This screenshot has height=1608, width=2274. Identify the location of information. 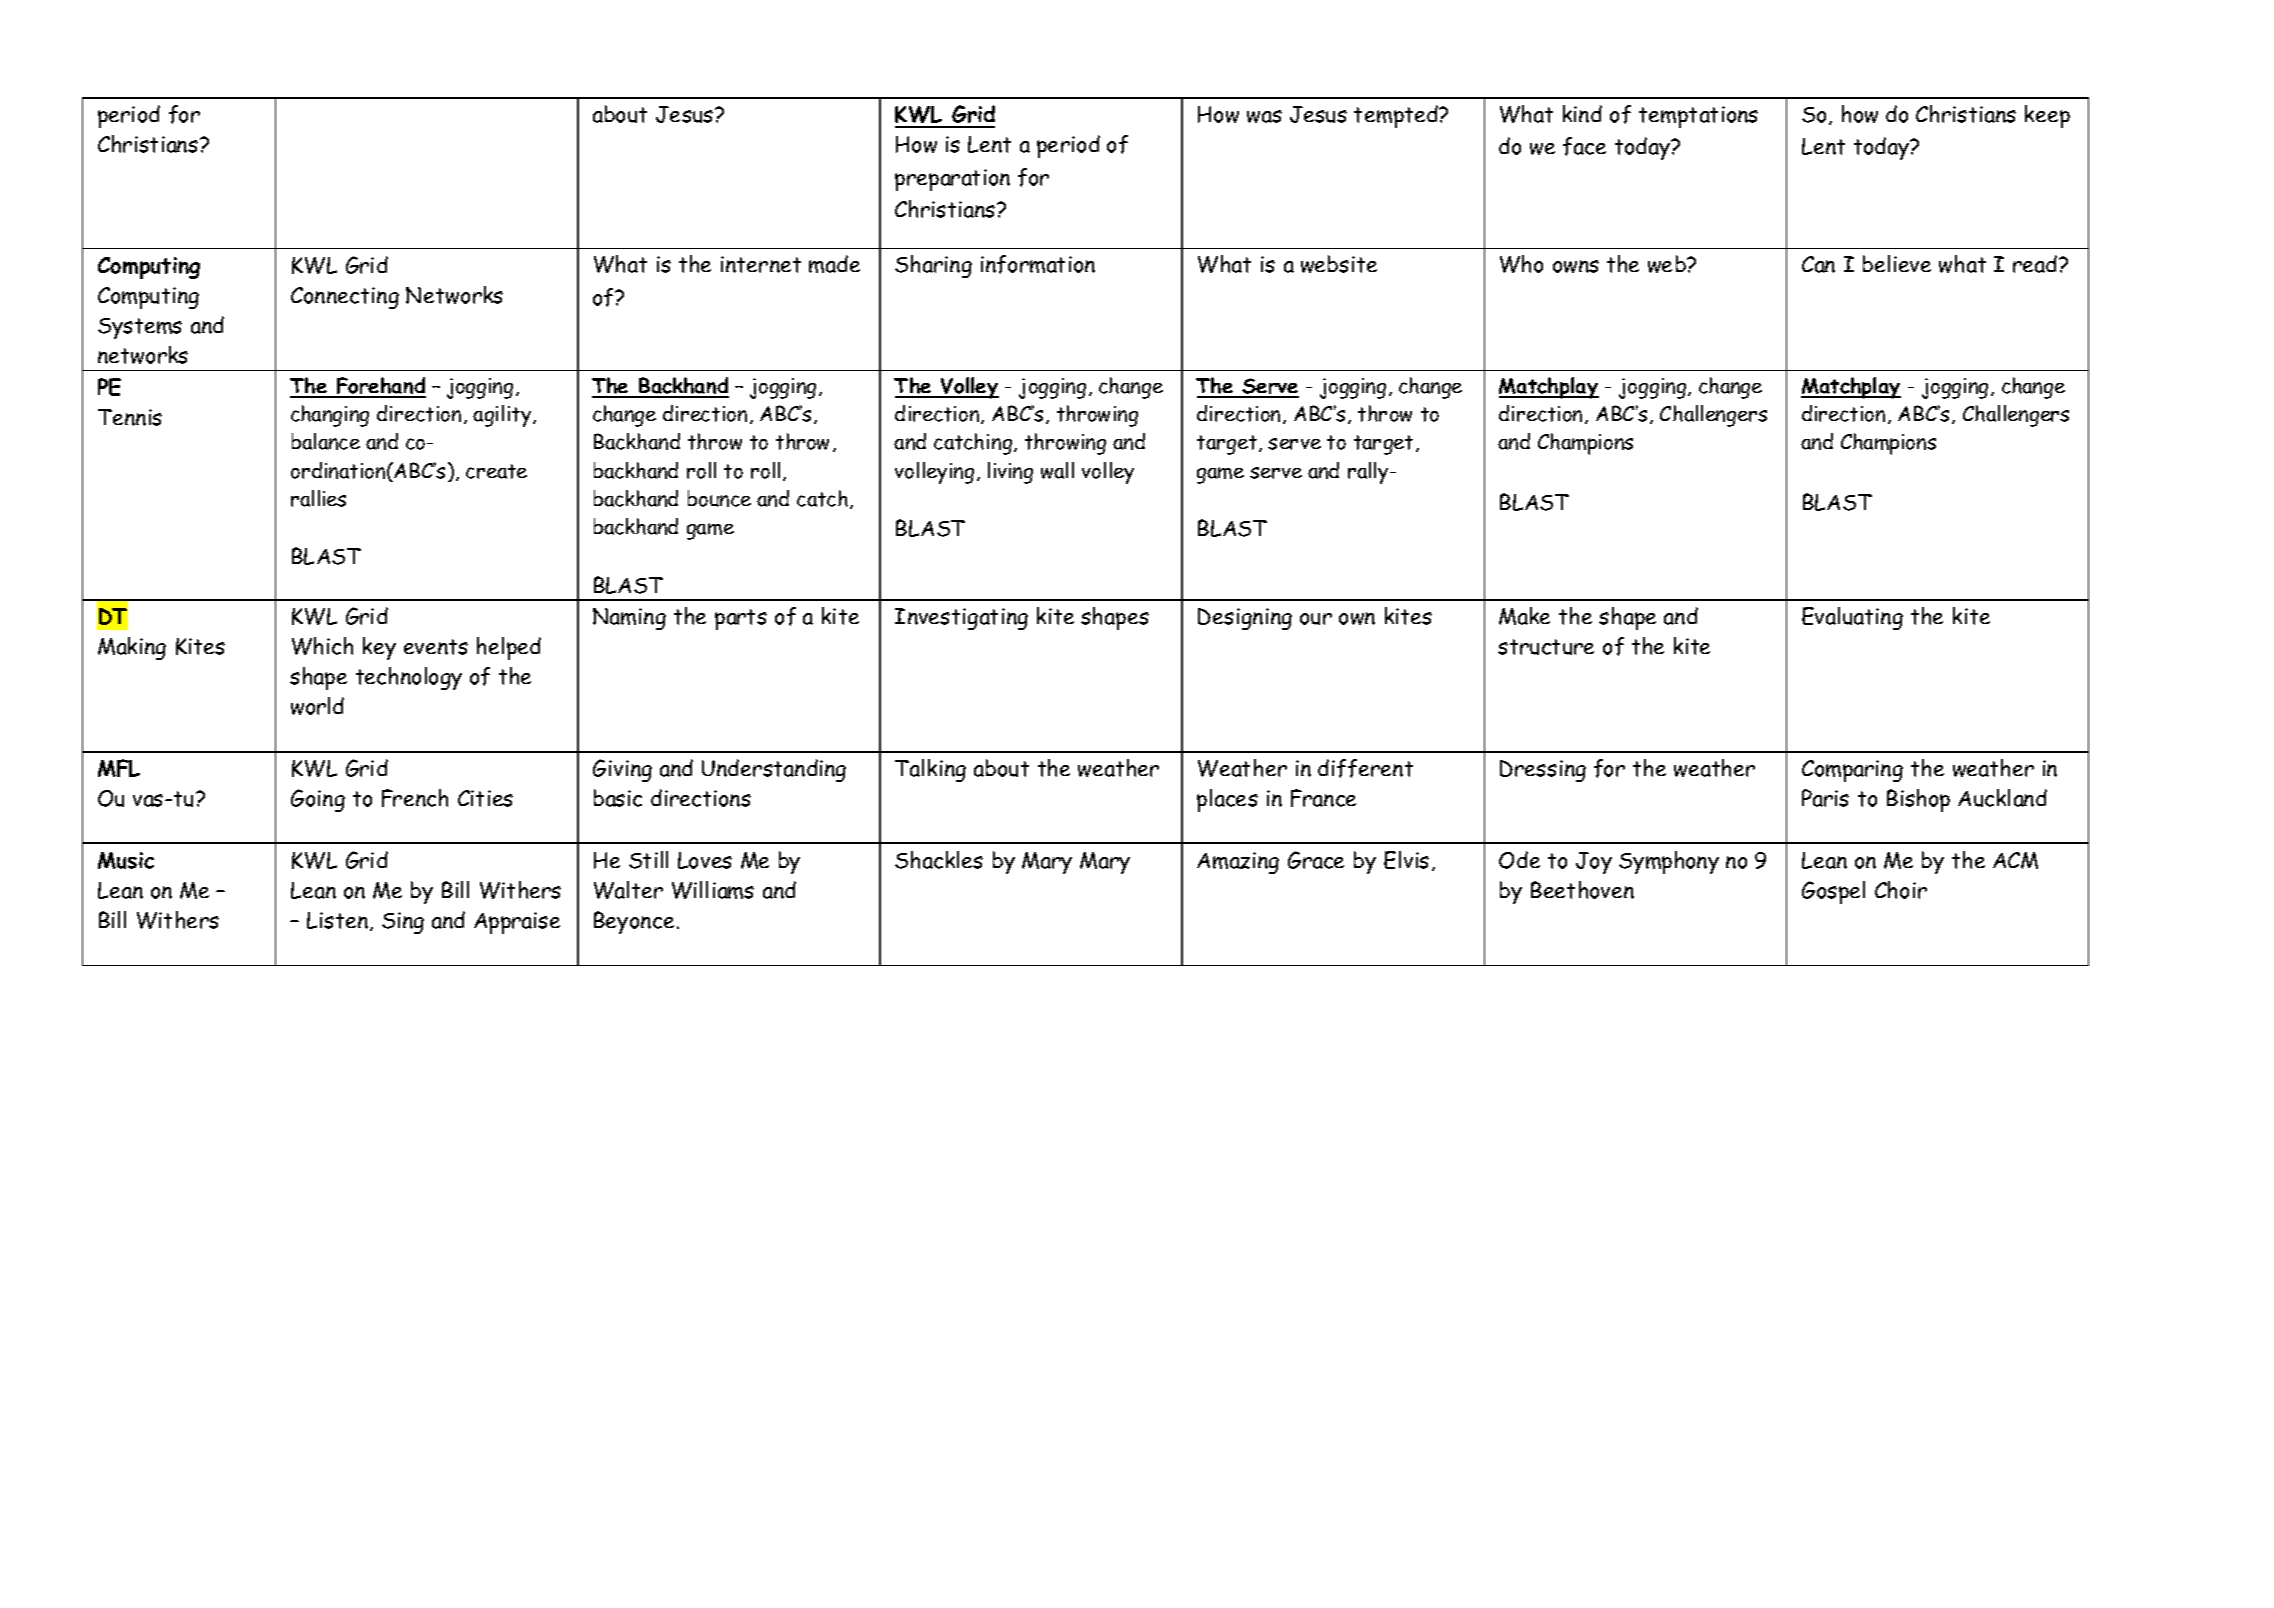
(1038, 264).
